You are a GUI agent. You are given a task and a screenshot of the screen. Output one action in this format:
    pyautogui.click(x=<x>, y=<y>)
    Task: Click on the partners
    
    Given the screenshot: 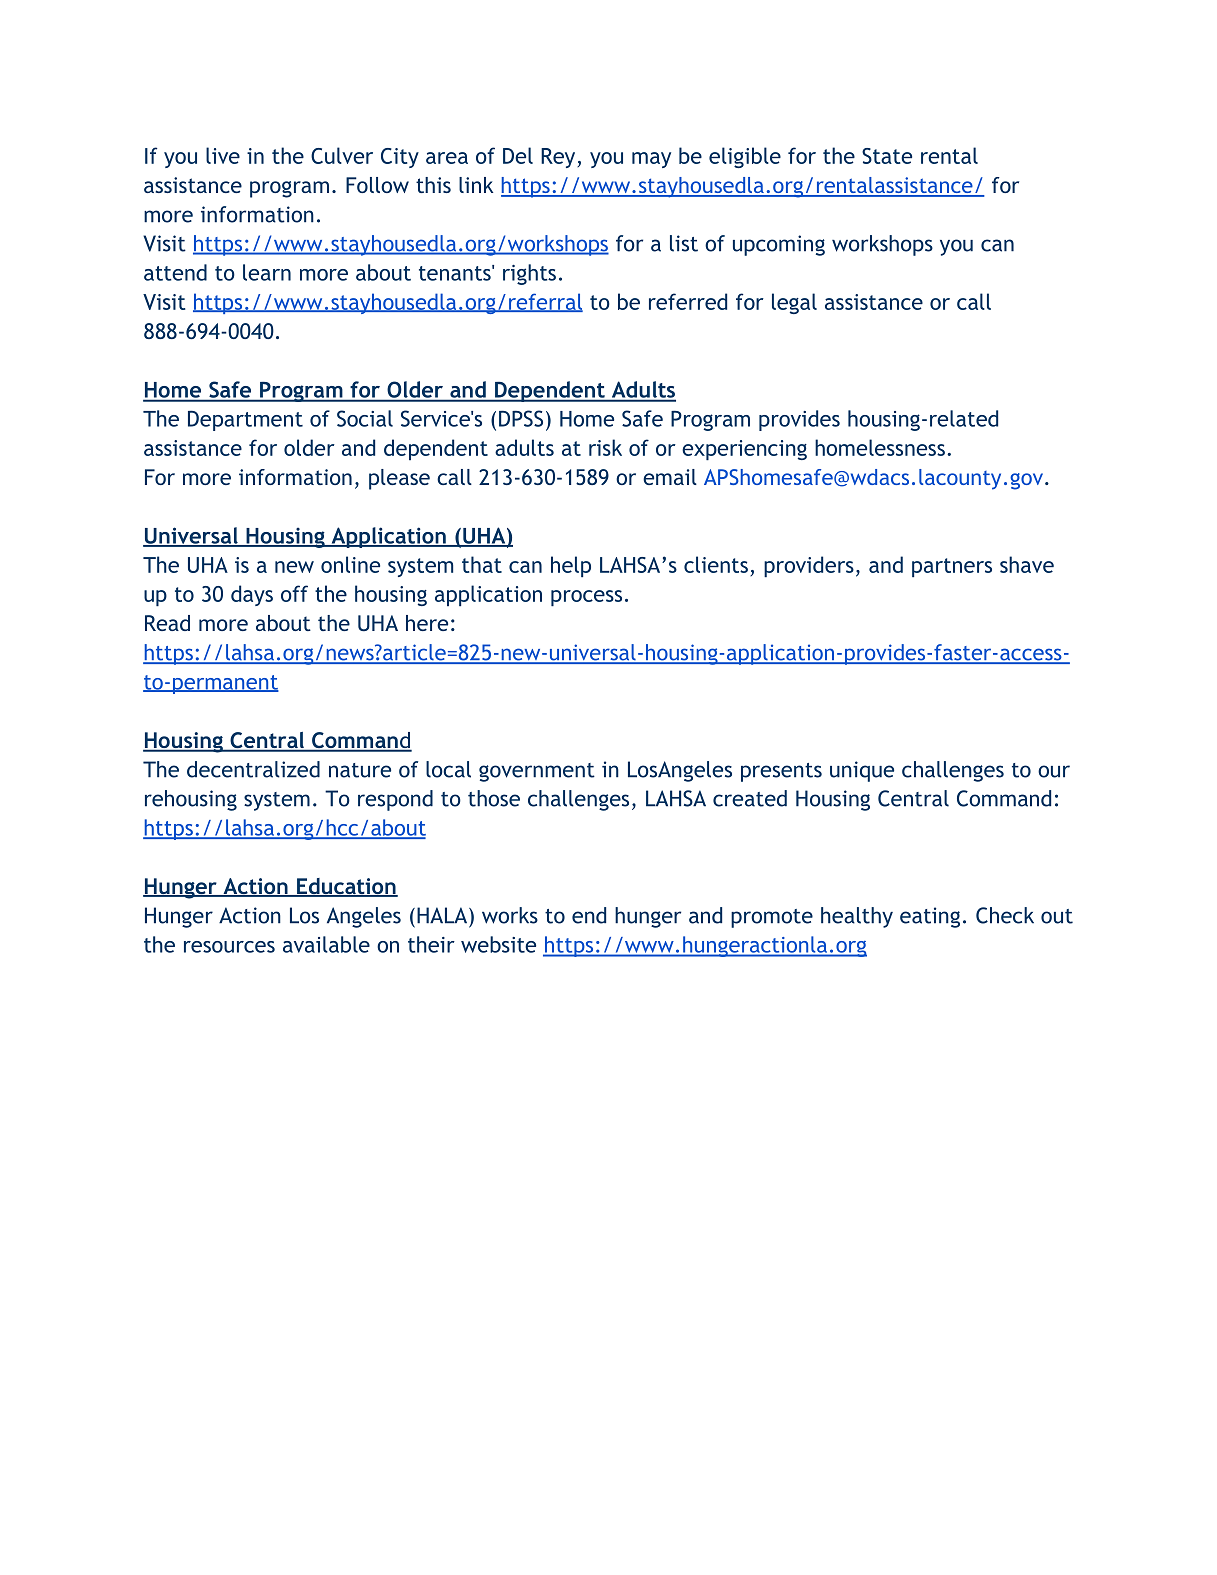 What is the action you would take?
    pyautogui.click(x=952, y=567)
